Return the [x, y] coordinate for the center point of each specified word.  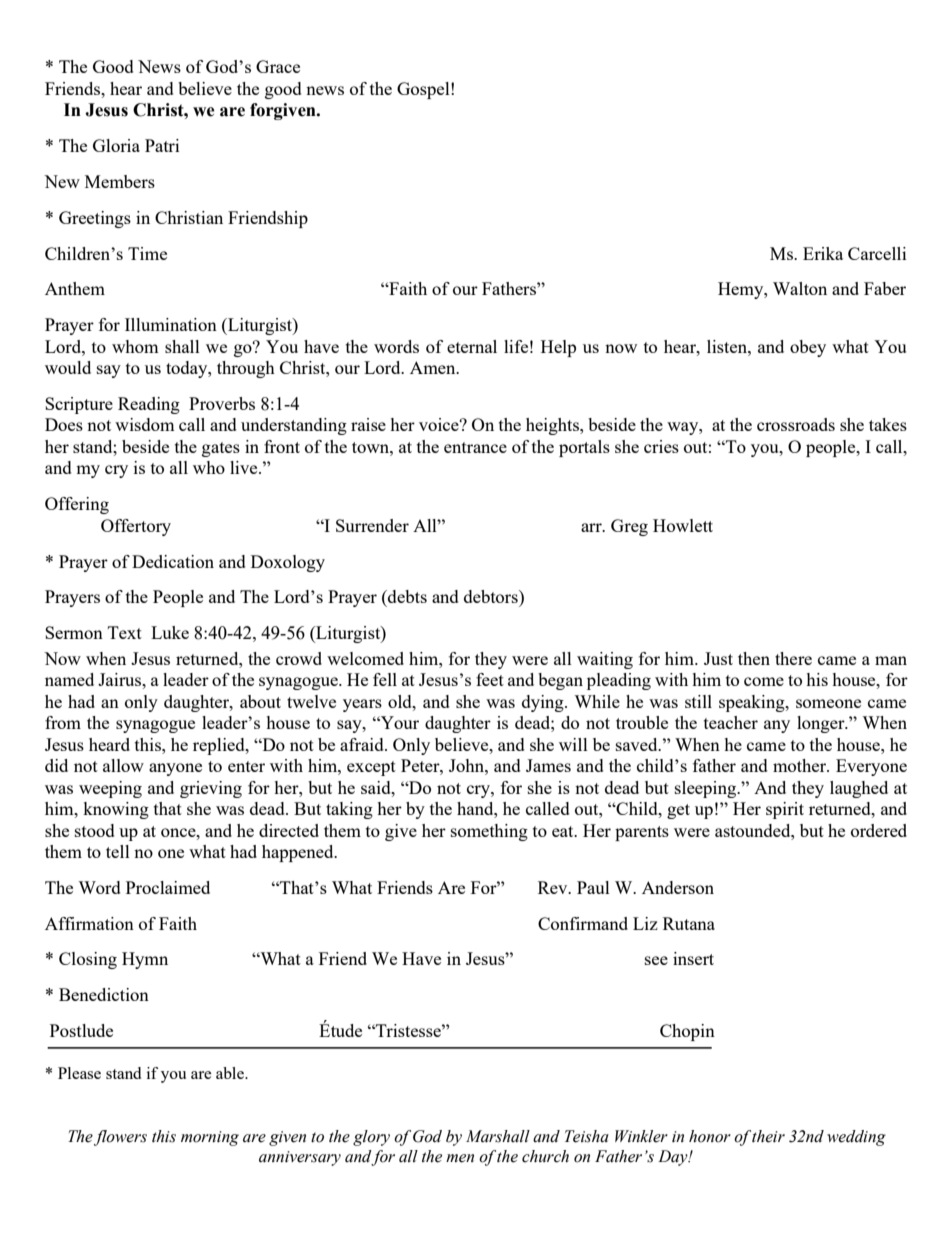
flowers [120, 1138]
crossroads [796, 424]
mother [800, 765]
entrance [475, 447]
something [489, 832]
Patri [162, 145]
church [545, 1156]
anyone [175, 769]
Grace [278, 66]
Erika [823, 253]
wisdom [145, 424]
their [768, 1136]
